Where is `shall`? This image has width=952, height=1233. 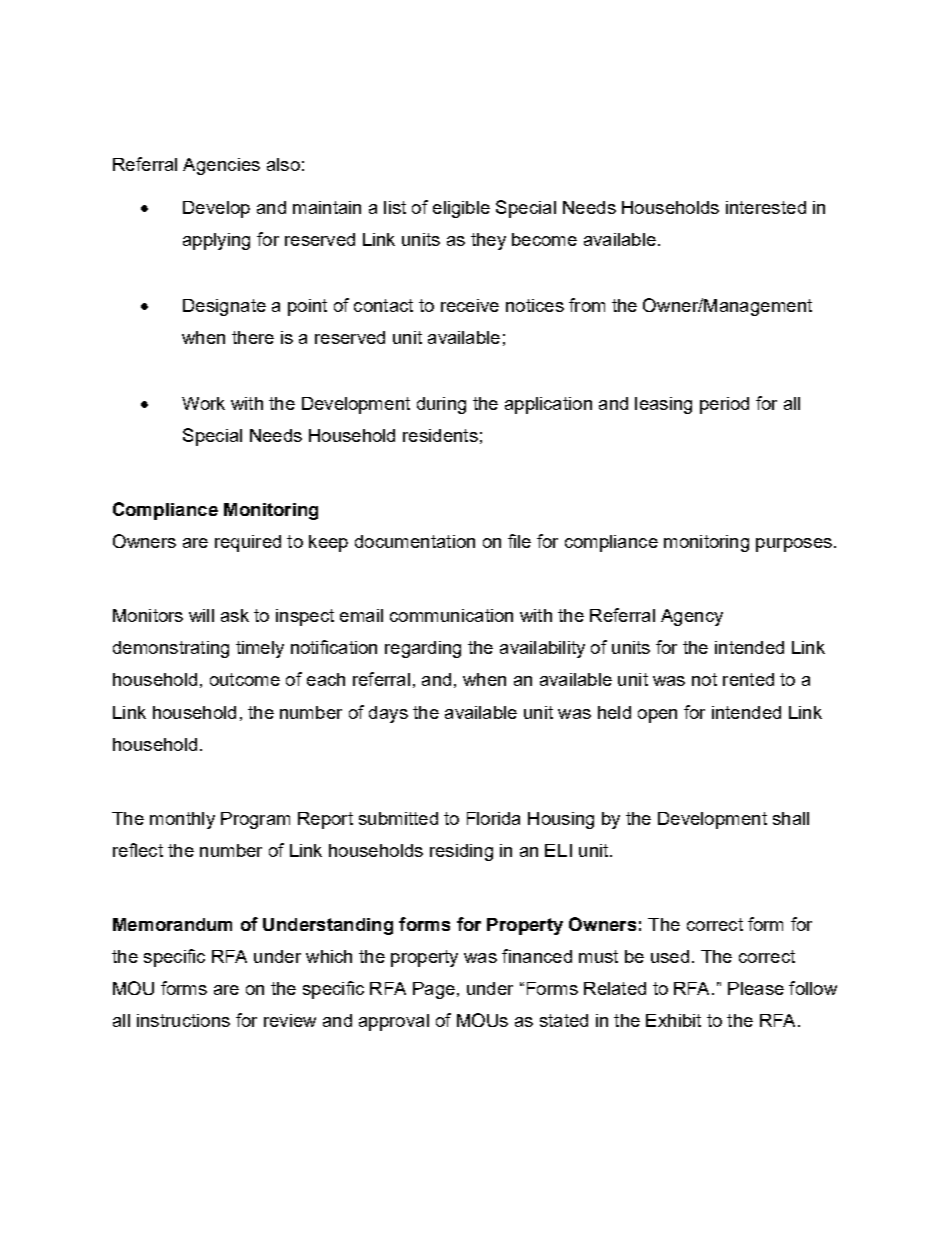
shall is located at coordinates (791, 818).
